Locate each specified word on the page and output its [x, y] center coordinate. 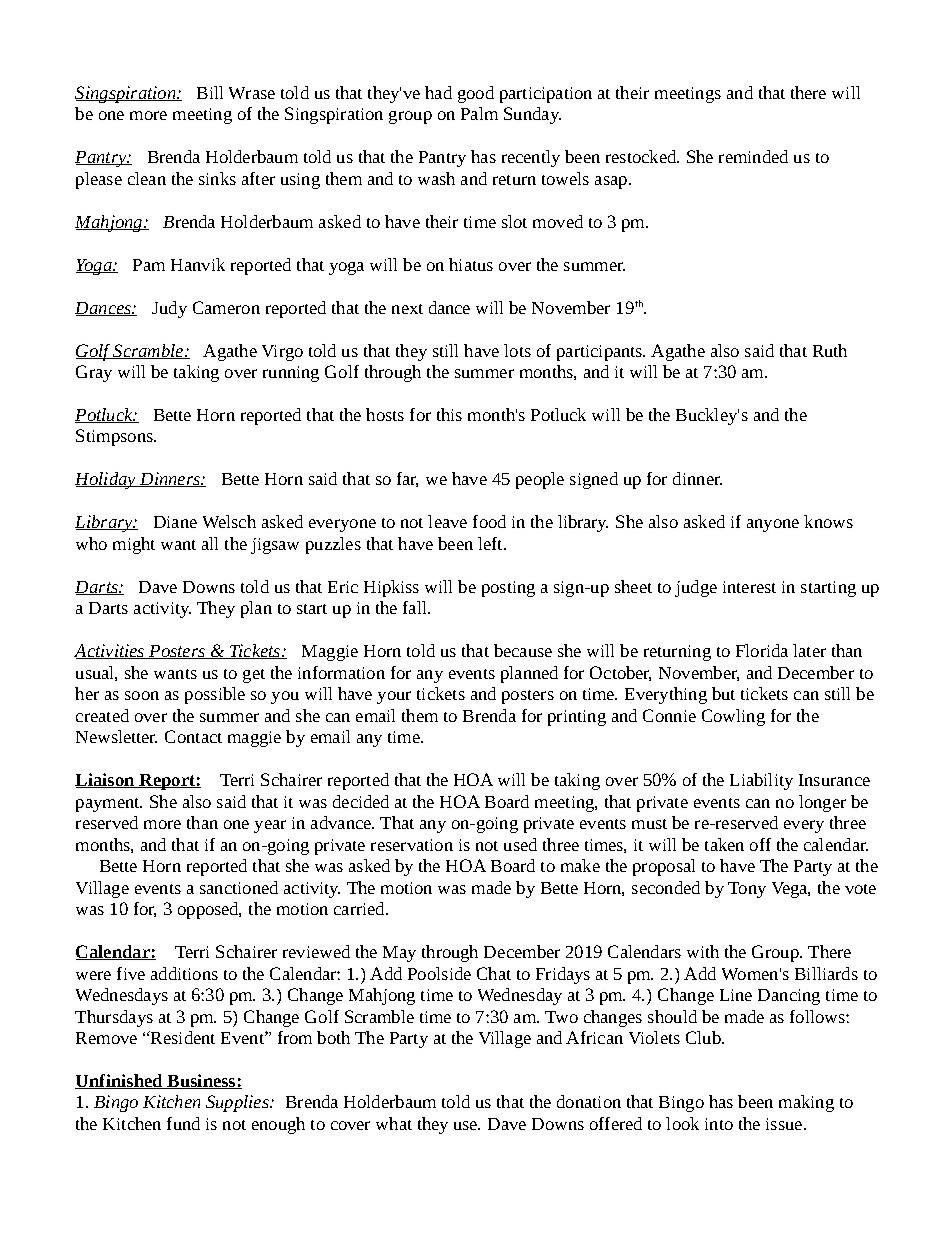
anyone [773, 525]
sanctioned [239, 887]
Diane [175, 522]
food [489, 521]
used [520, 844]
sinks [217, 178]
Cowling [733, 717]
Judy [169, 309]
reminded [753, 156]
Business [201, 1081]
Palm [479, 113]
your [394, 697]
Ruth [830, 350]
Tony [747, 890]
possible [215, 695]
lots [517, 350]
